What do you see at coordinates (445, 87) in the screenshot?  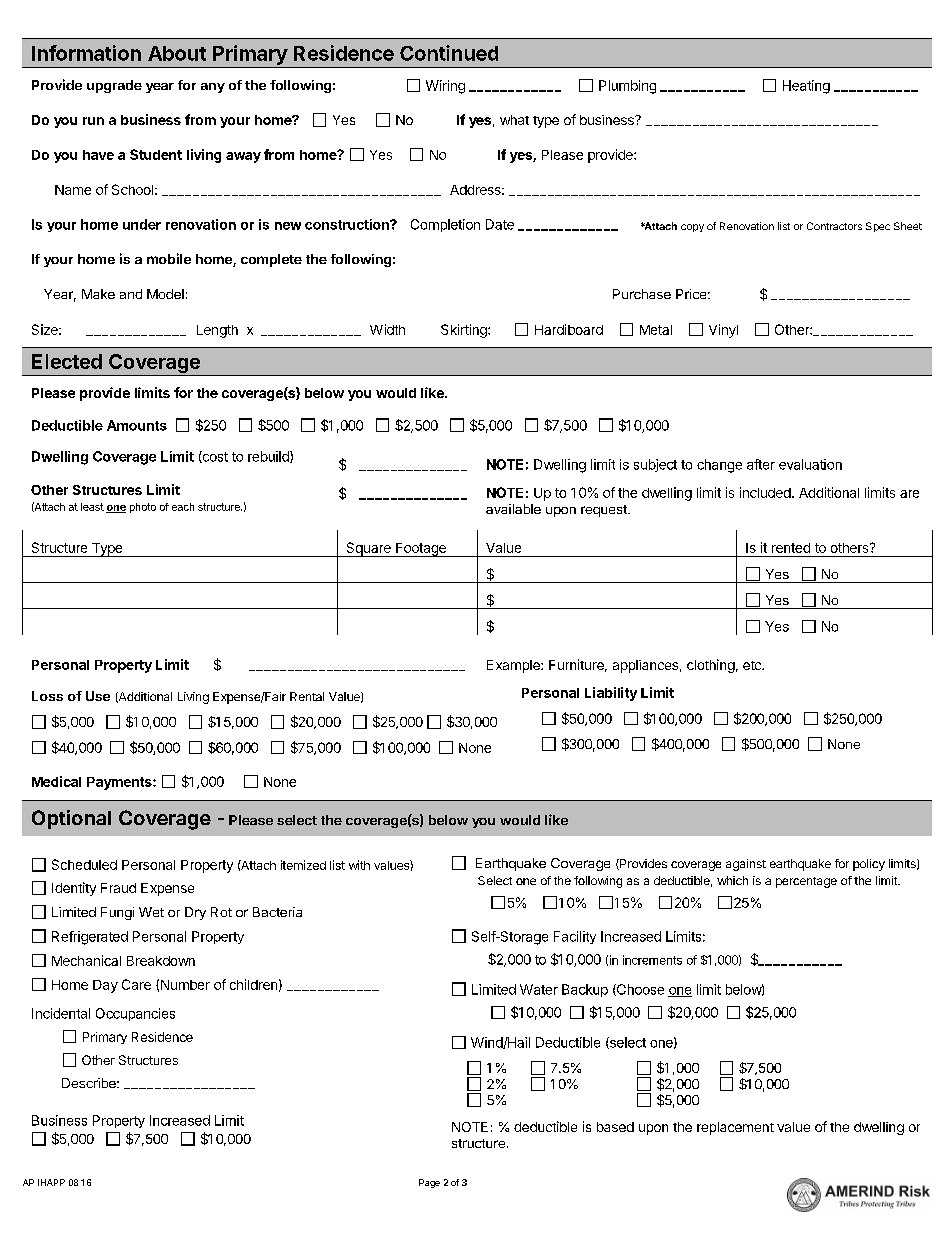 I see `Wiring` at bounding box center [445, 87].
